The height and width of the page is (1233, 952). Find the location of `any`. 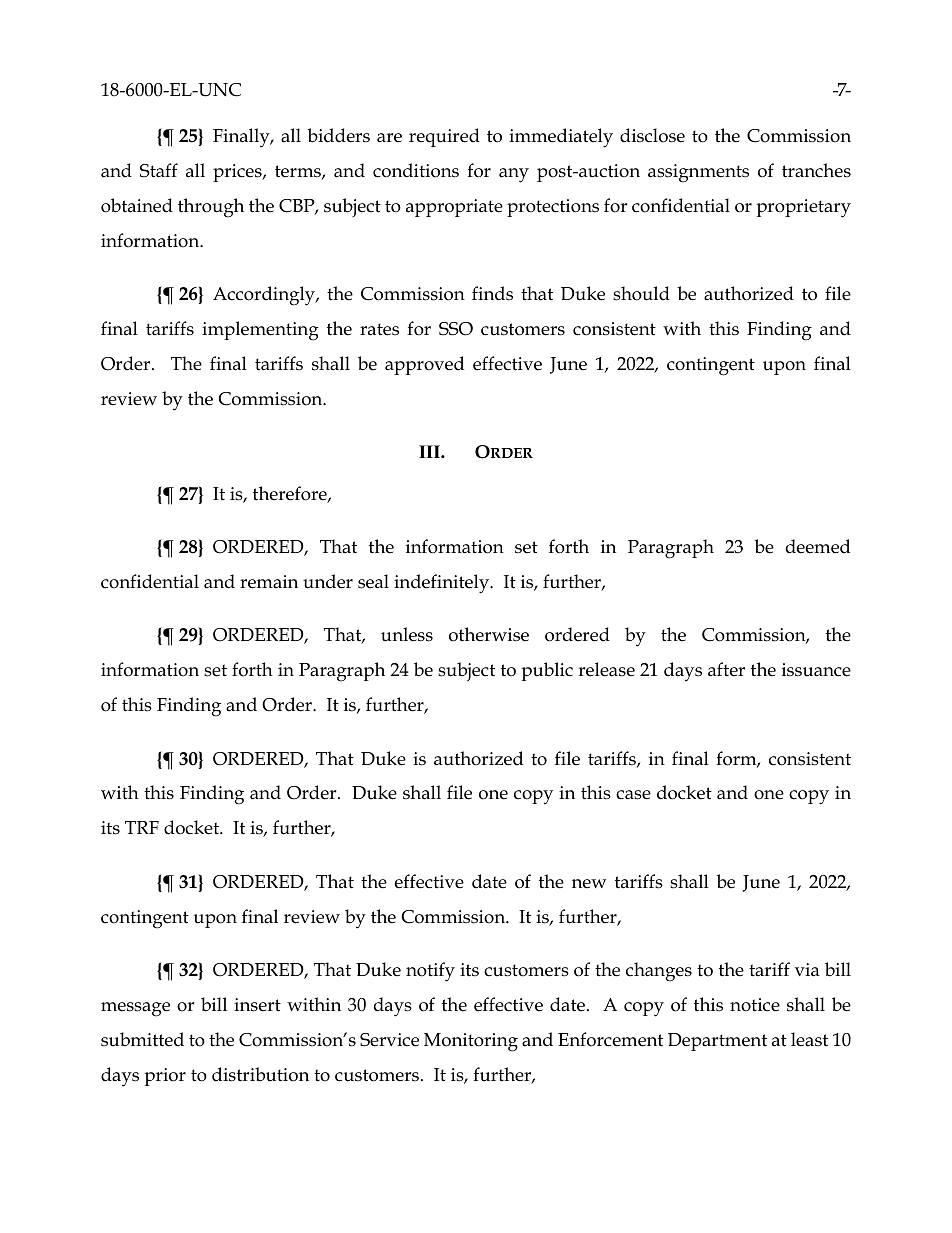

any is located at coordinates (514, 175).
